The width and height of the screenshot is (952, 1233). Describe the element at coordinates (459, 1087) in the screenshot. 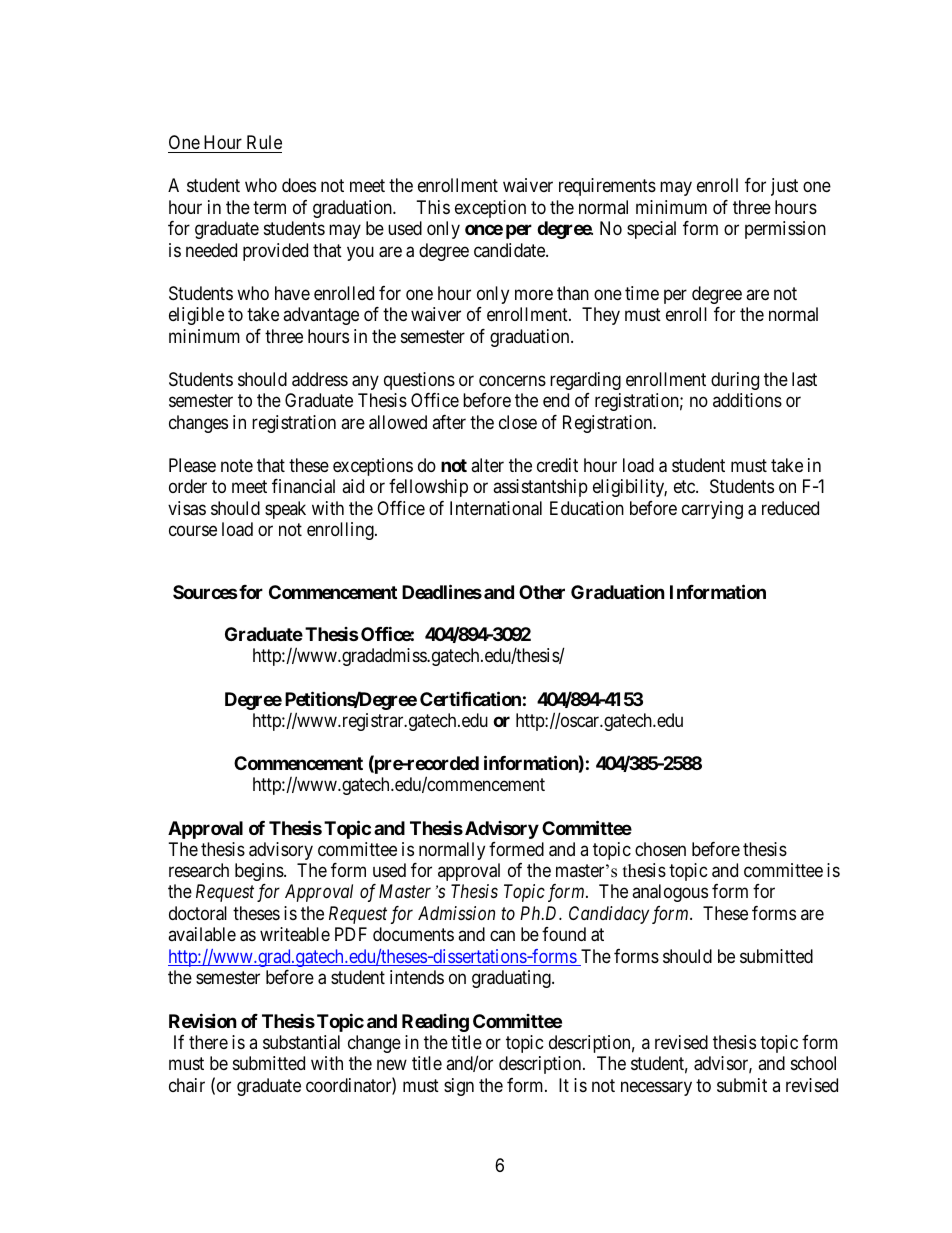

I see `sign` at that location.
